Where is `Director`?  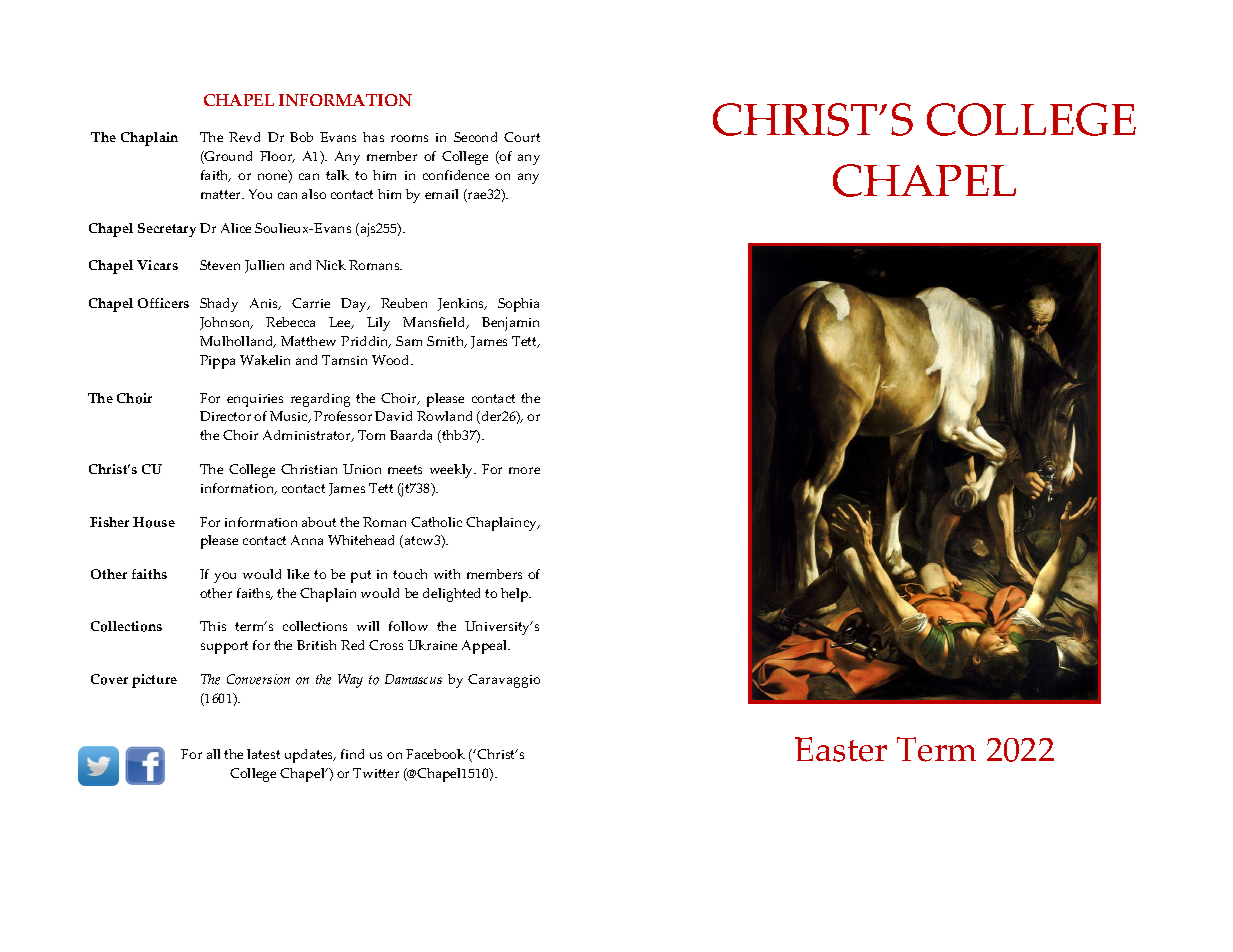
Director is located at coordinates (225, 416).
